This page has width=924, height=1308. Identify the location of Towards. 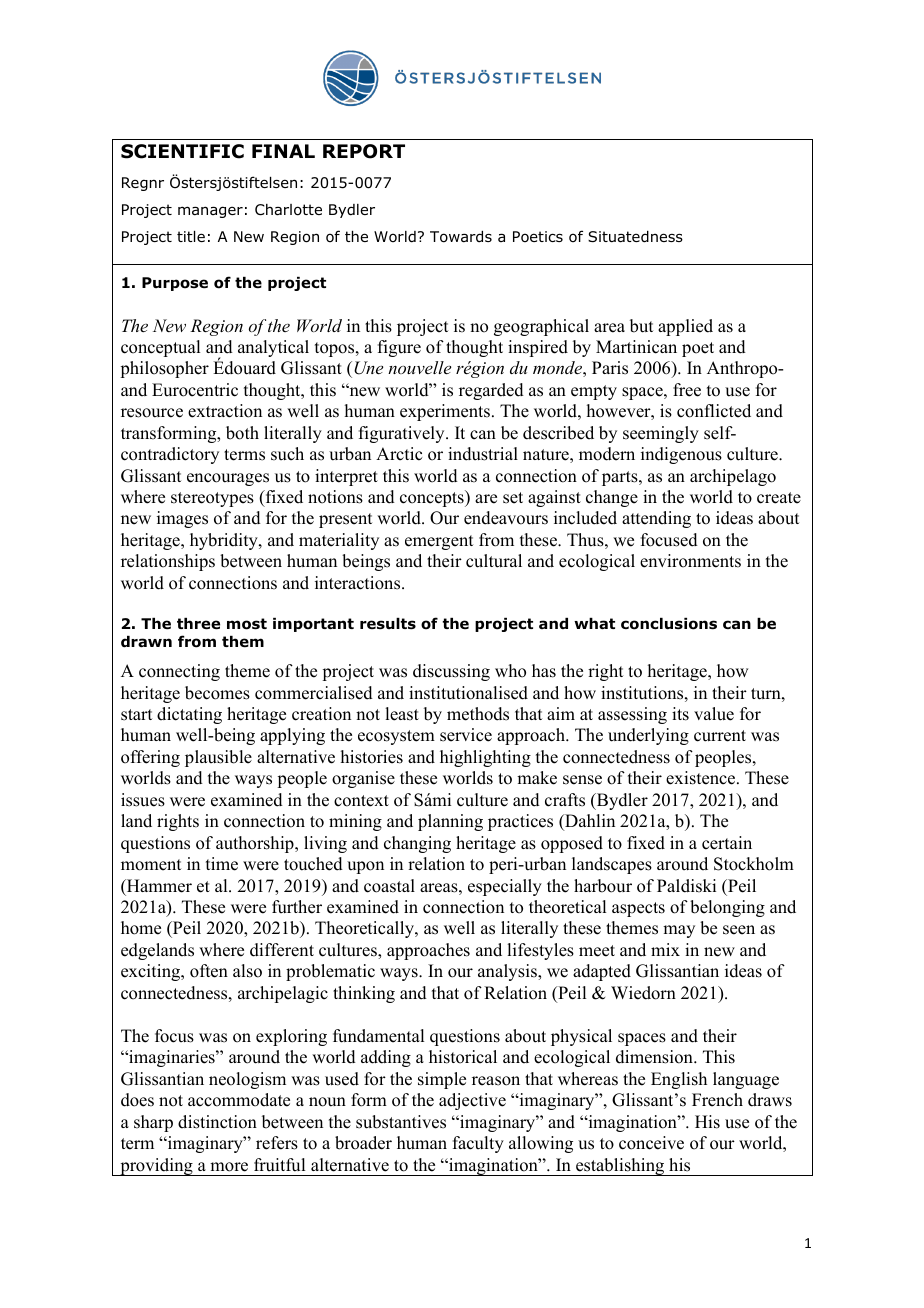
(461, 237).
